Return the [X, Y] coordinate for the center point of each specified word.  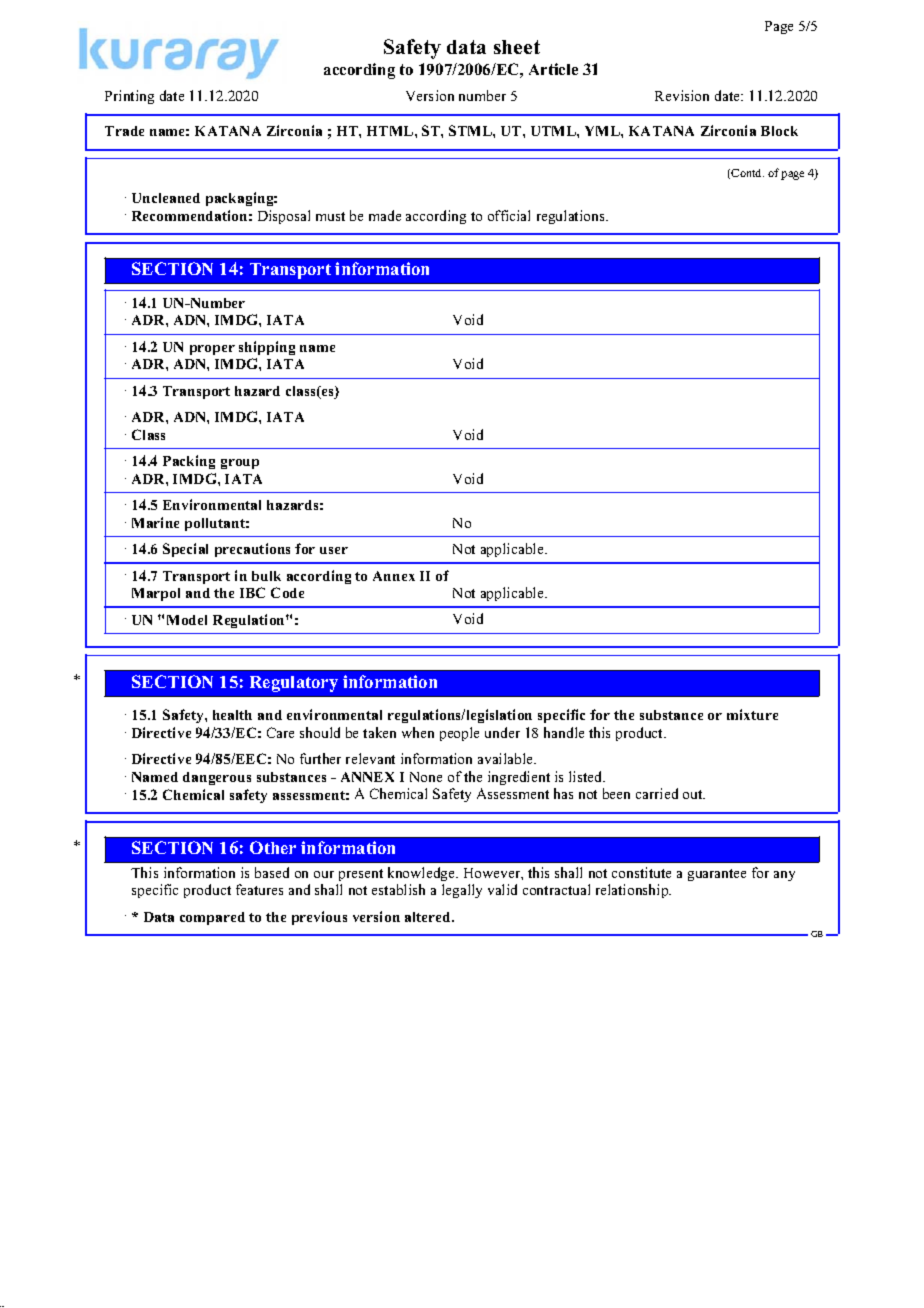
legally [462, 891]
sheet [517, 47]
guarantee [717, 875]
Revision [682, 95]
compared [212, 918]
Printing [129, 97]
